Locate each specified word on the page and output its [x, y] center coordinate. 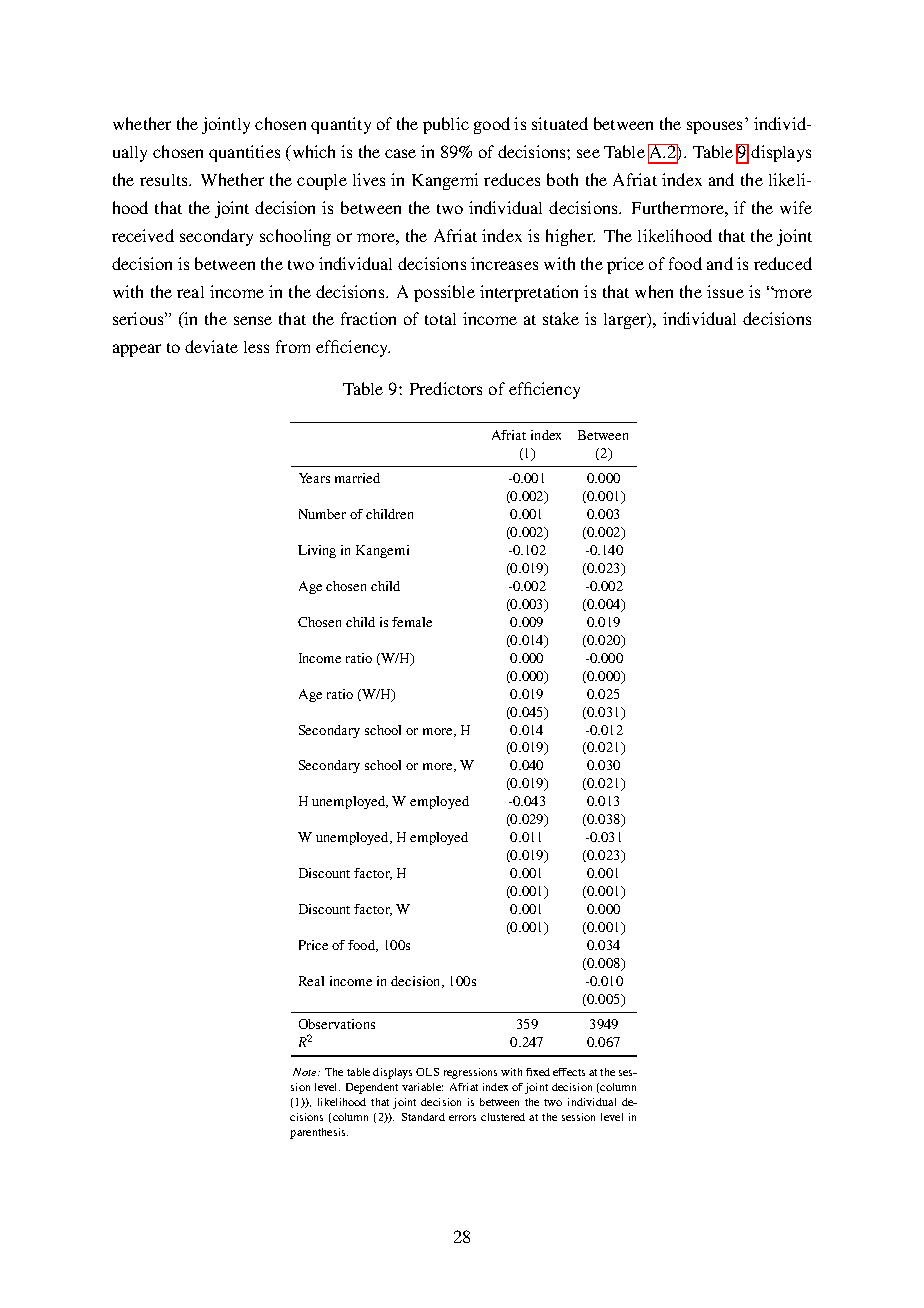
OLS [427, 1072]
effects [569, 1072]
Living [317, 551]
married [357, 478]
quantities [244, 153]
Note [306, 1072]
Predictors [446, 388]
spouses [714, 127]
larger [626, 321]
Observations [337, 1024]
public [446, 125]
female [412, 622]
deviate [211, 346]
